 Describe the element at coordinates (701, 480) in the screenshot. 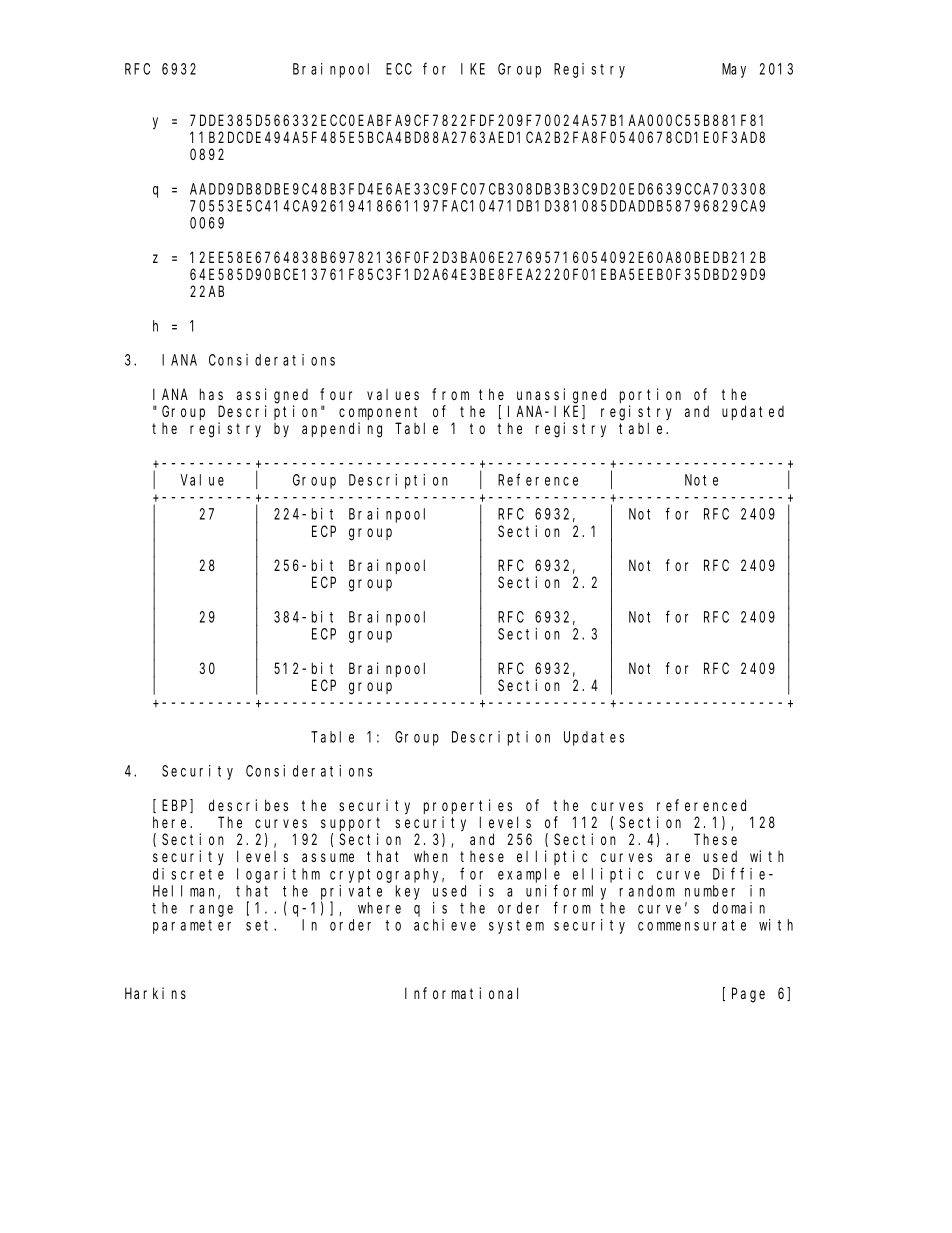

I see `Note` at that location.
